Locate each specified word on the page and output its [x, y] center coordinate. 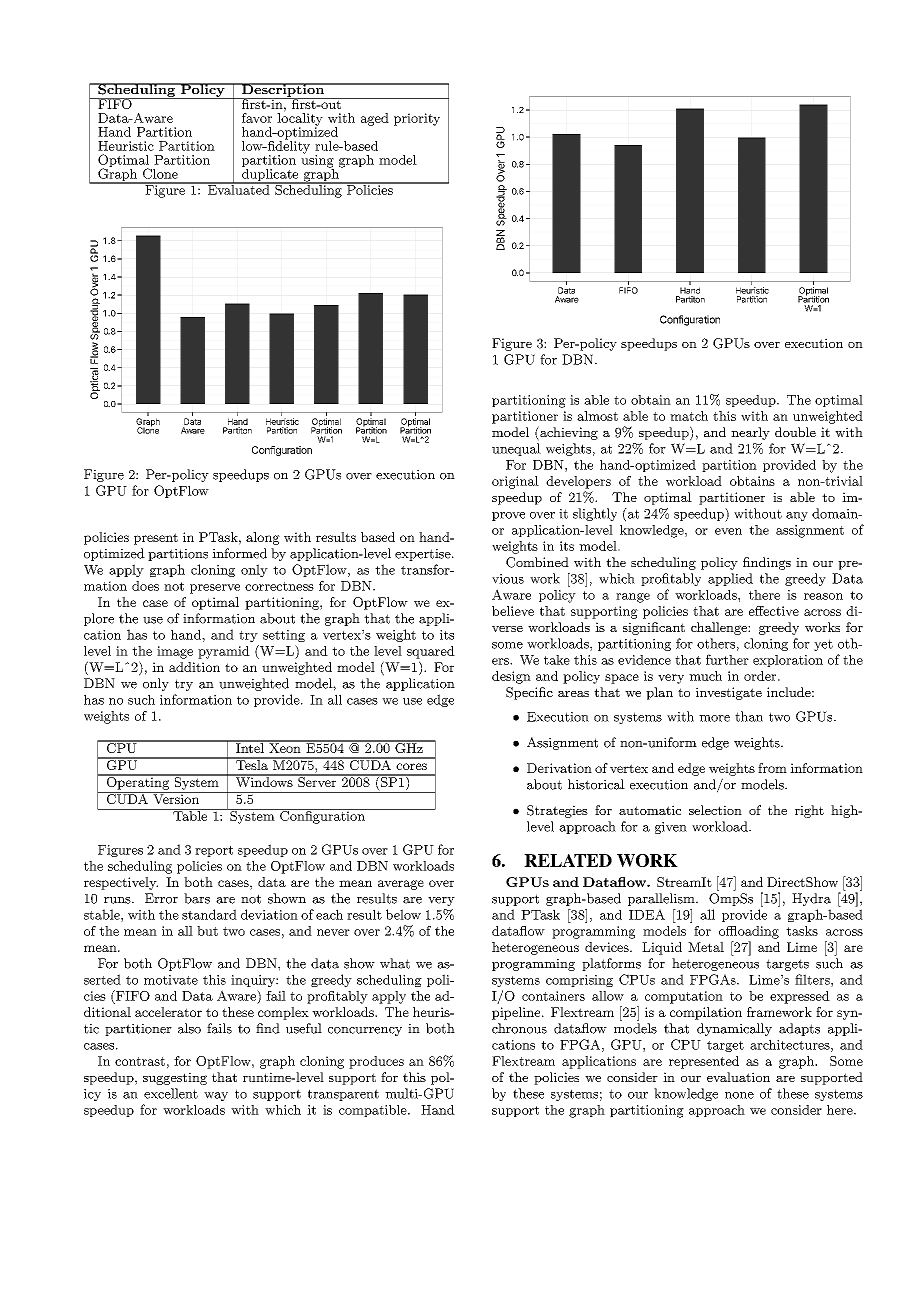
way [216, 1096]
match [689, 416]
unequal [516, 449]
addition [194, 667]
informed [239, 553]
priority [417, 119]
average [401, 885]
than [749, 716]
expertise [423, 555]
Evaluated [238, 188]
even [728, 531]
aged [375, 119]
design [511, 677]
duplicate [270, 175]
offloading [749, 932]
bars [197, 898]
